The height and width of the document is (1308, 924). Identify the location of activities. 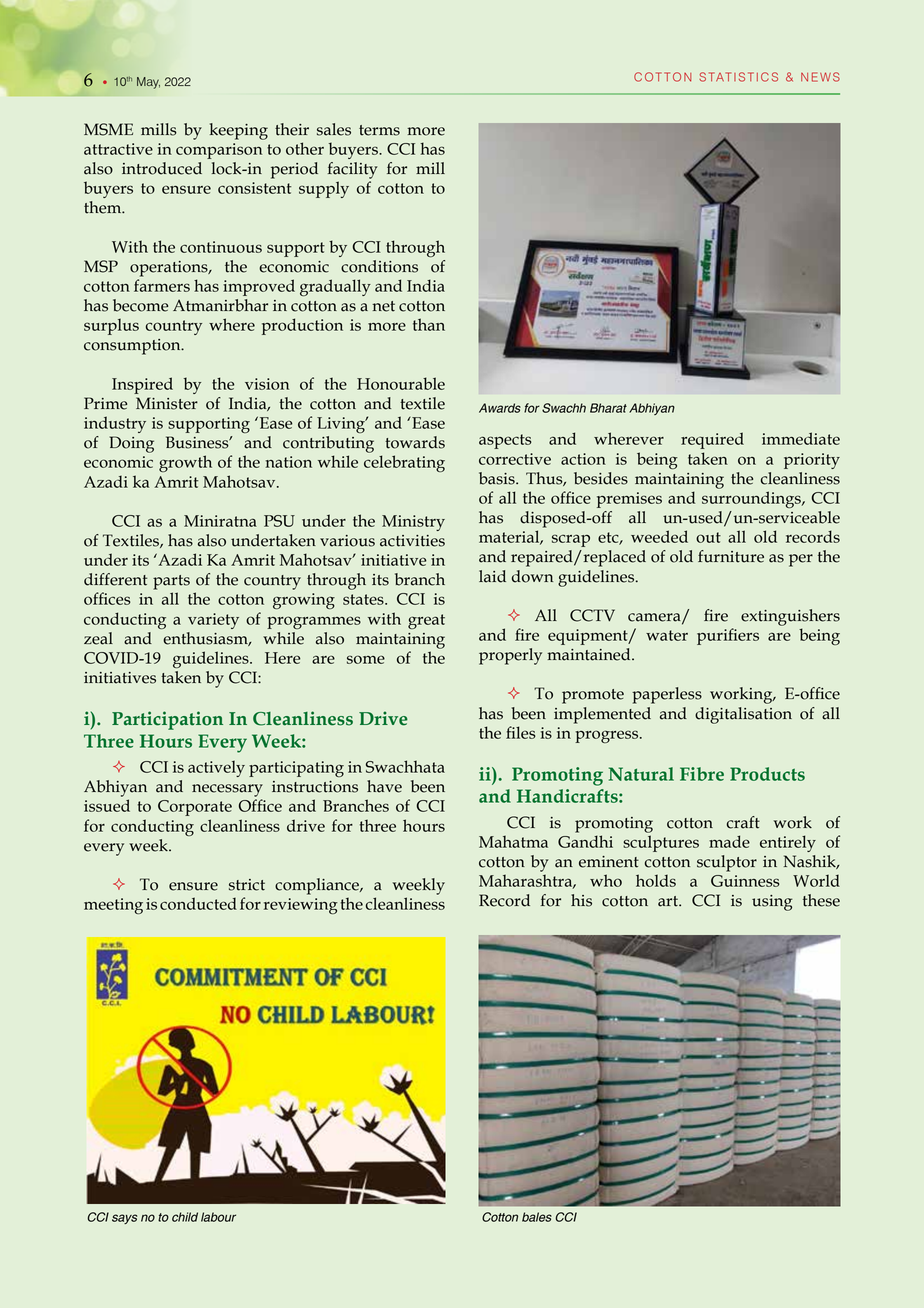
(412, 541).
